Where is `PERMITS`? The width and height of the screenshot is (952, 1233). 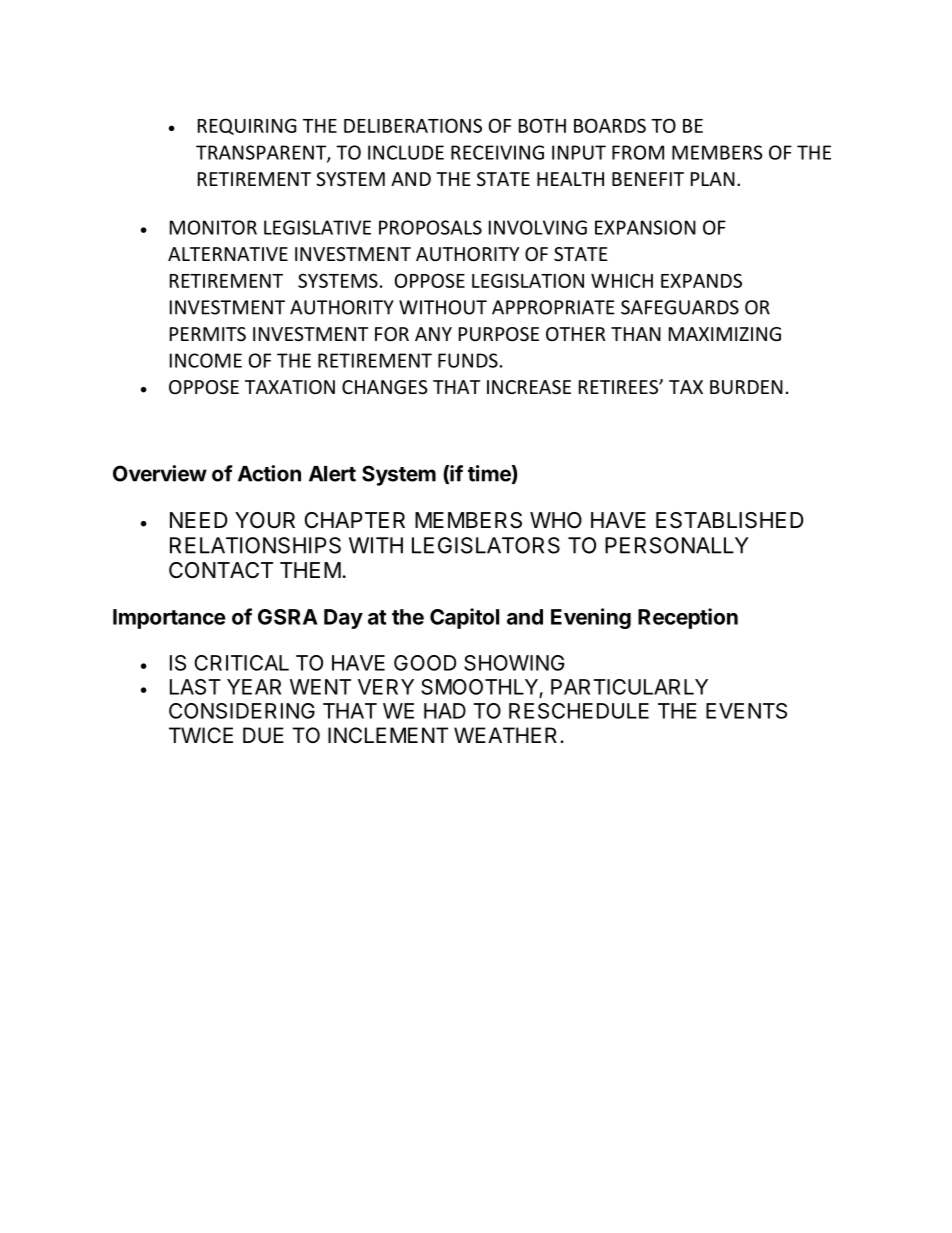 PERMITS is located at coordinates (208, 334).
